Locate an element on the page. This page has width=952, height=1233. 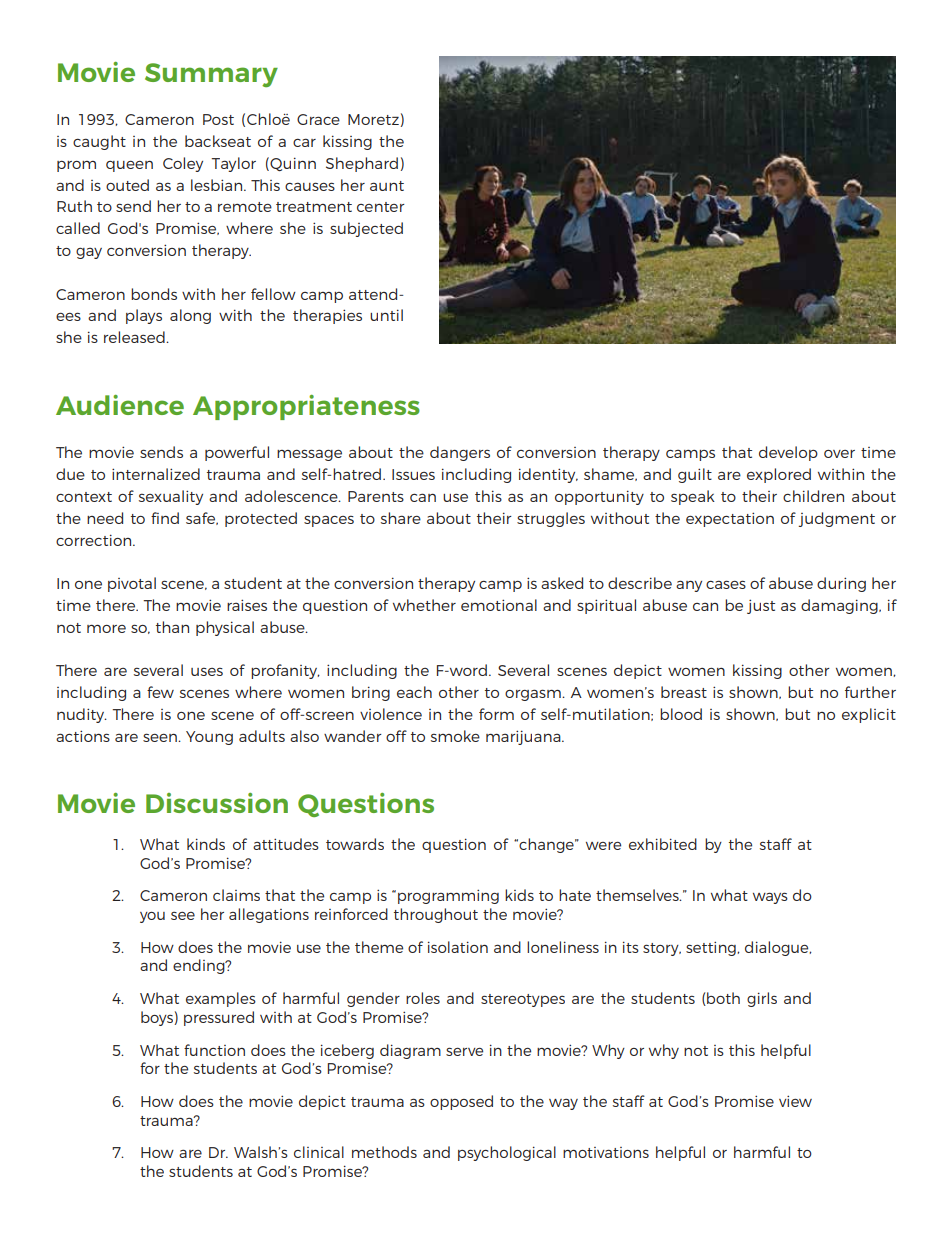
Shephard is located at coordinates (362, 164).
